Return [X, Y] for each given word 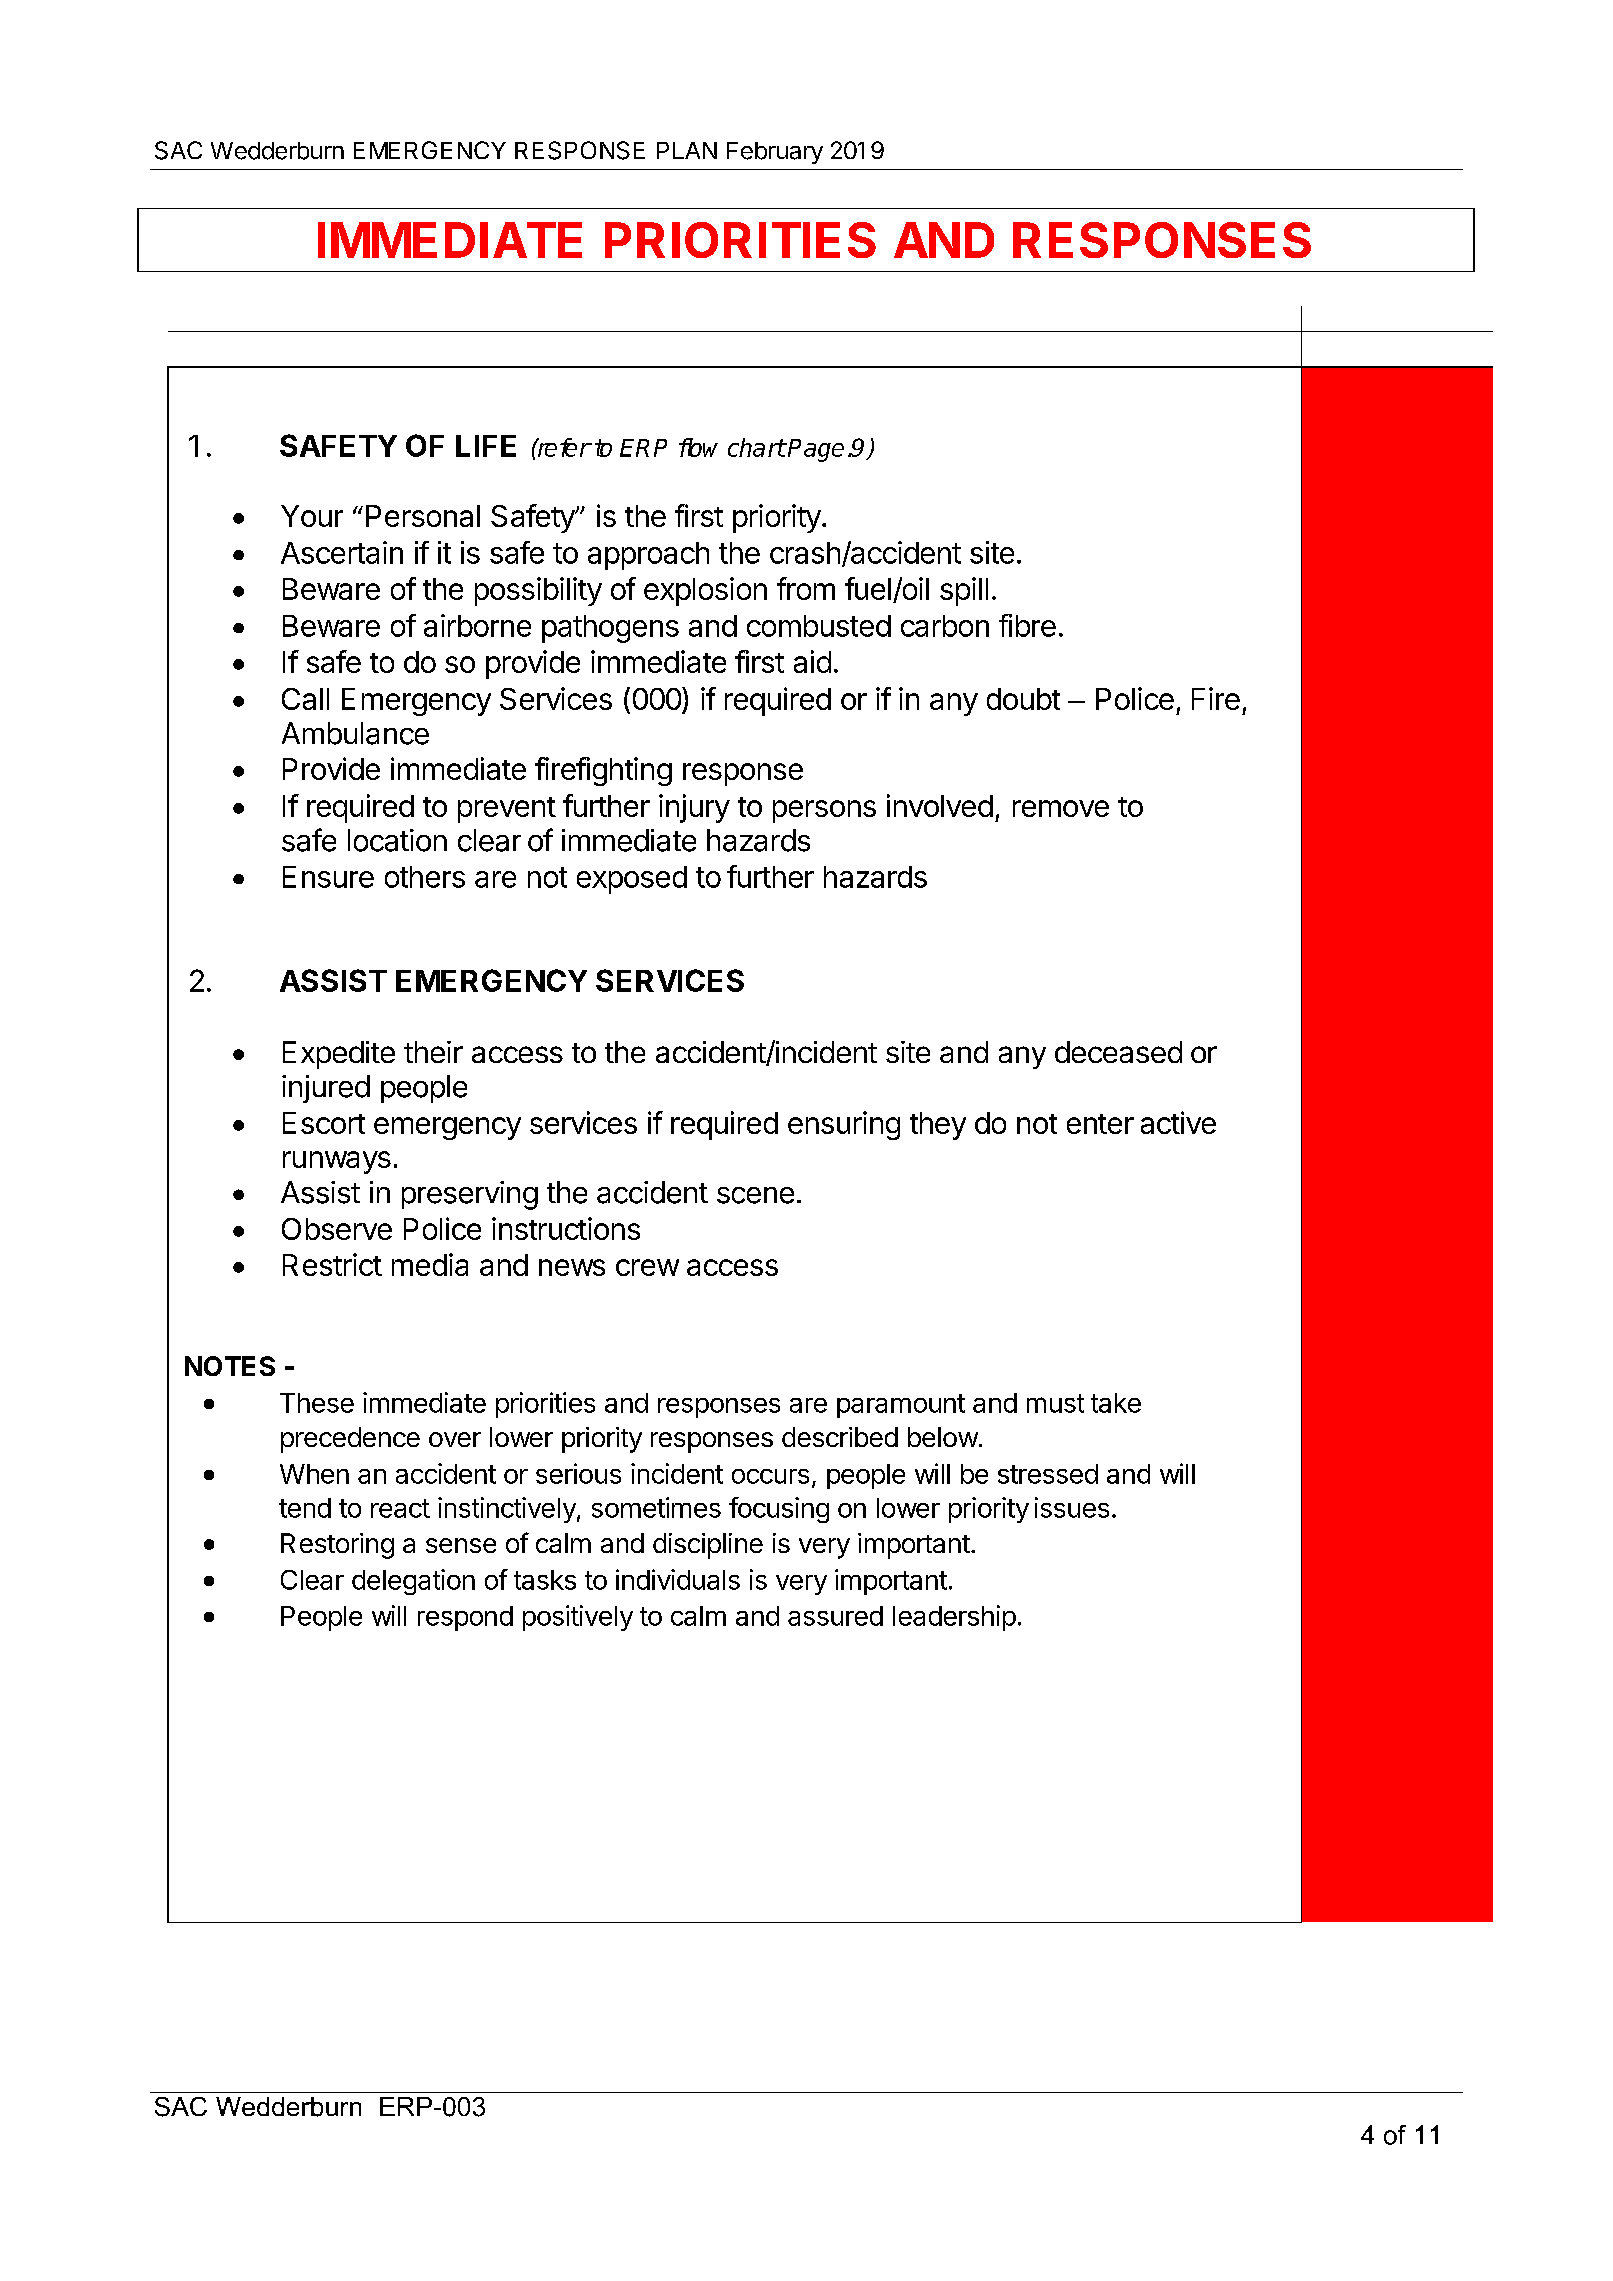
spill [964, 591]
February [775, 153]
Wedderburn [277, 151]
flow [698, 447]
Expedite [339, 1055]
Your [312, 516]
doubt [1023, 699]
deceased [1118, 1052]
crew [647, 1267]
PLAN [687, 150]
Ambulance [355, 733]
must [1055, 1403]
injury [694, 808]
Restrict [332, 1264]
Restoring [337, 1546]
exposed [632, 880]
